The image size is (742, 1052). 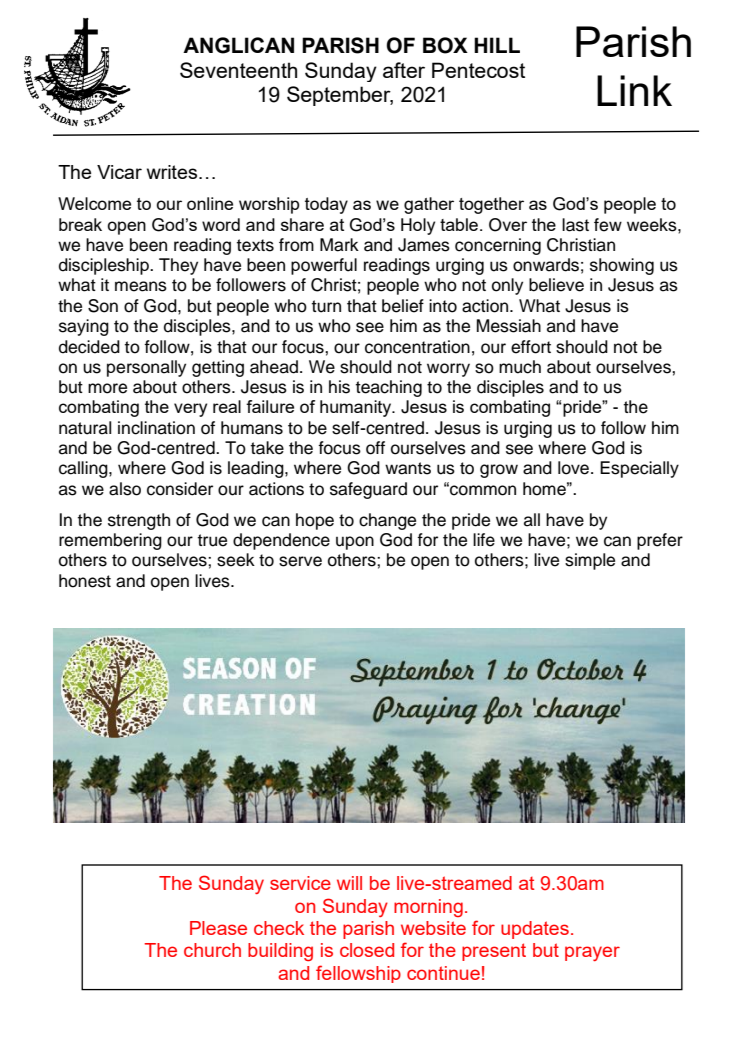 What do you see at coordinates (404, 70) in the screenshot?
I see `after` at bounding box center [404, 70].
